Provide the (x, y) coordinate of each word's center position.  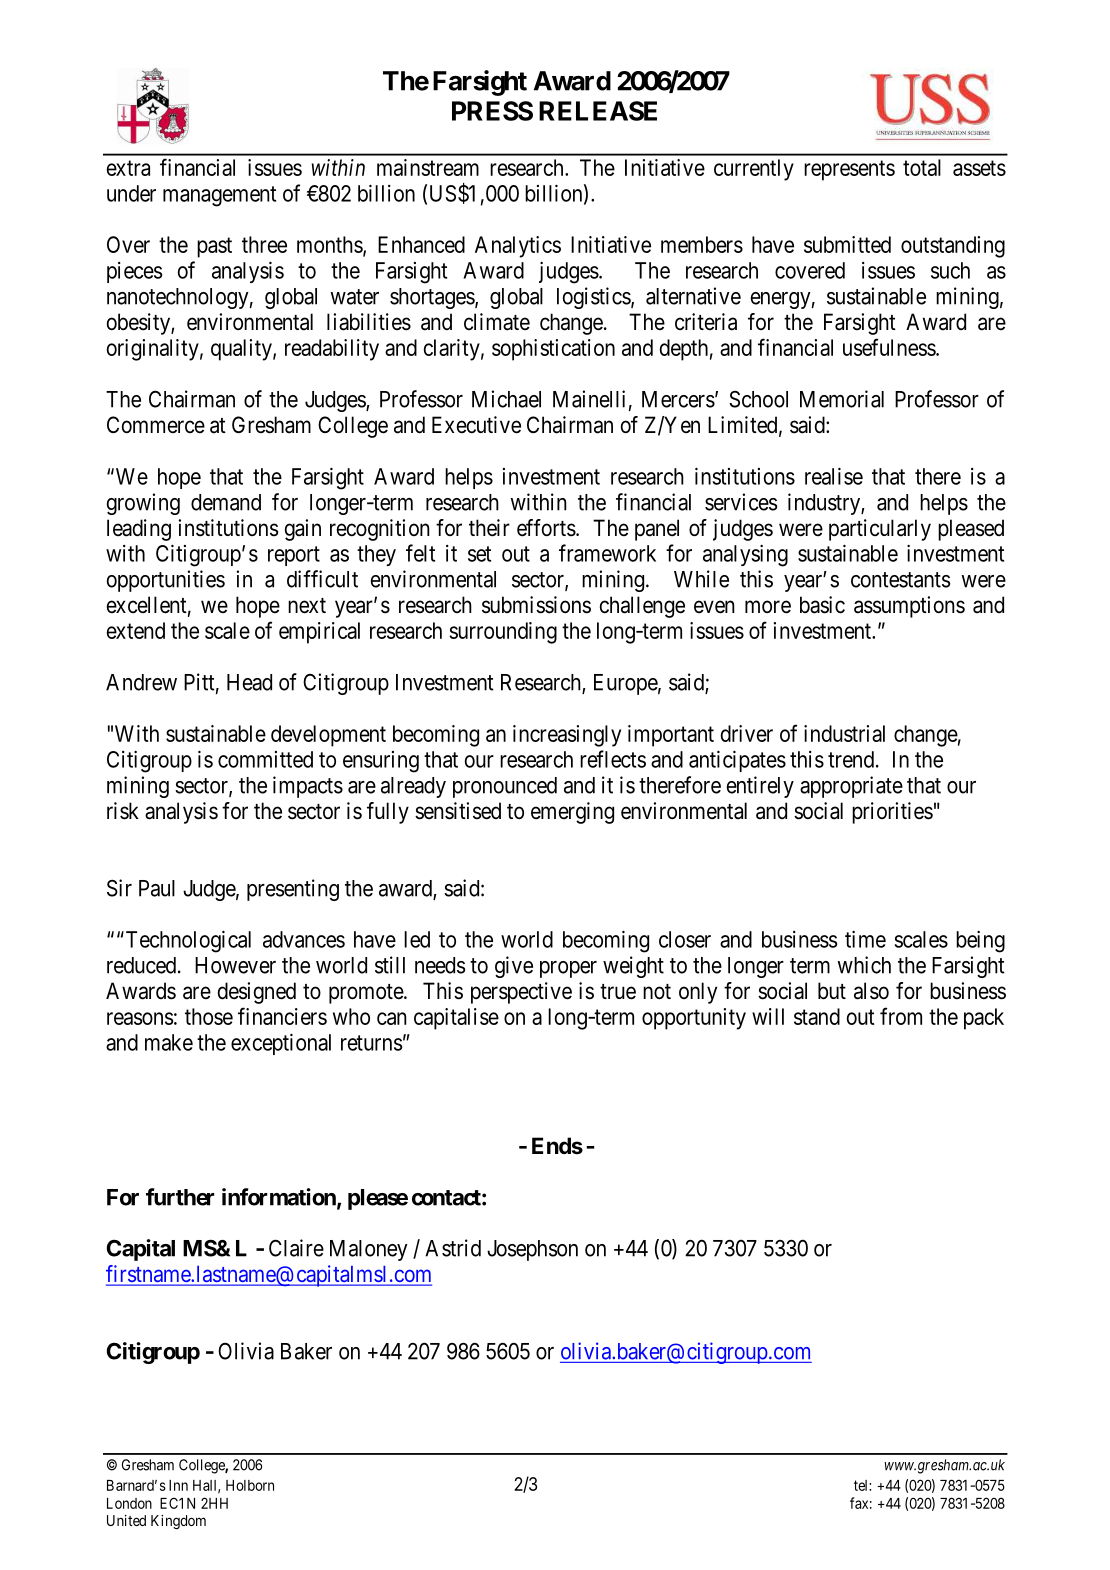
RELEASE (598, 111)
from (901, 1016)
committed (265, 759)
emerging (572, 813)
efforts (546, 528)
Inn (178, 1485)
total (922, 167)
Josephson (532, 1250)
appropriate (851, 787)
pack (984, 1019)
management (219, 196)
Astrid (453, 1248)
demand (226, 502)
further (180, 1197)
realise (834, 476)
